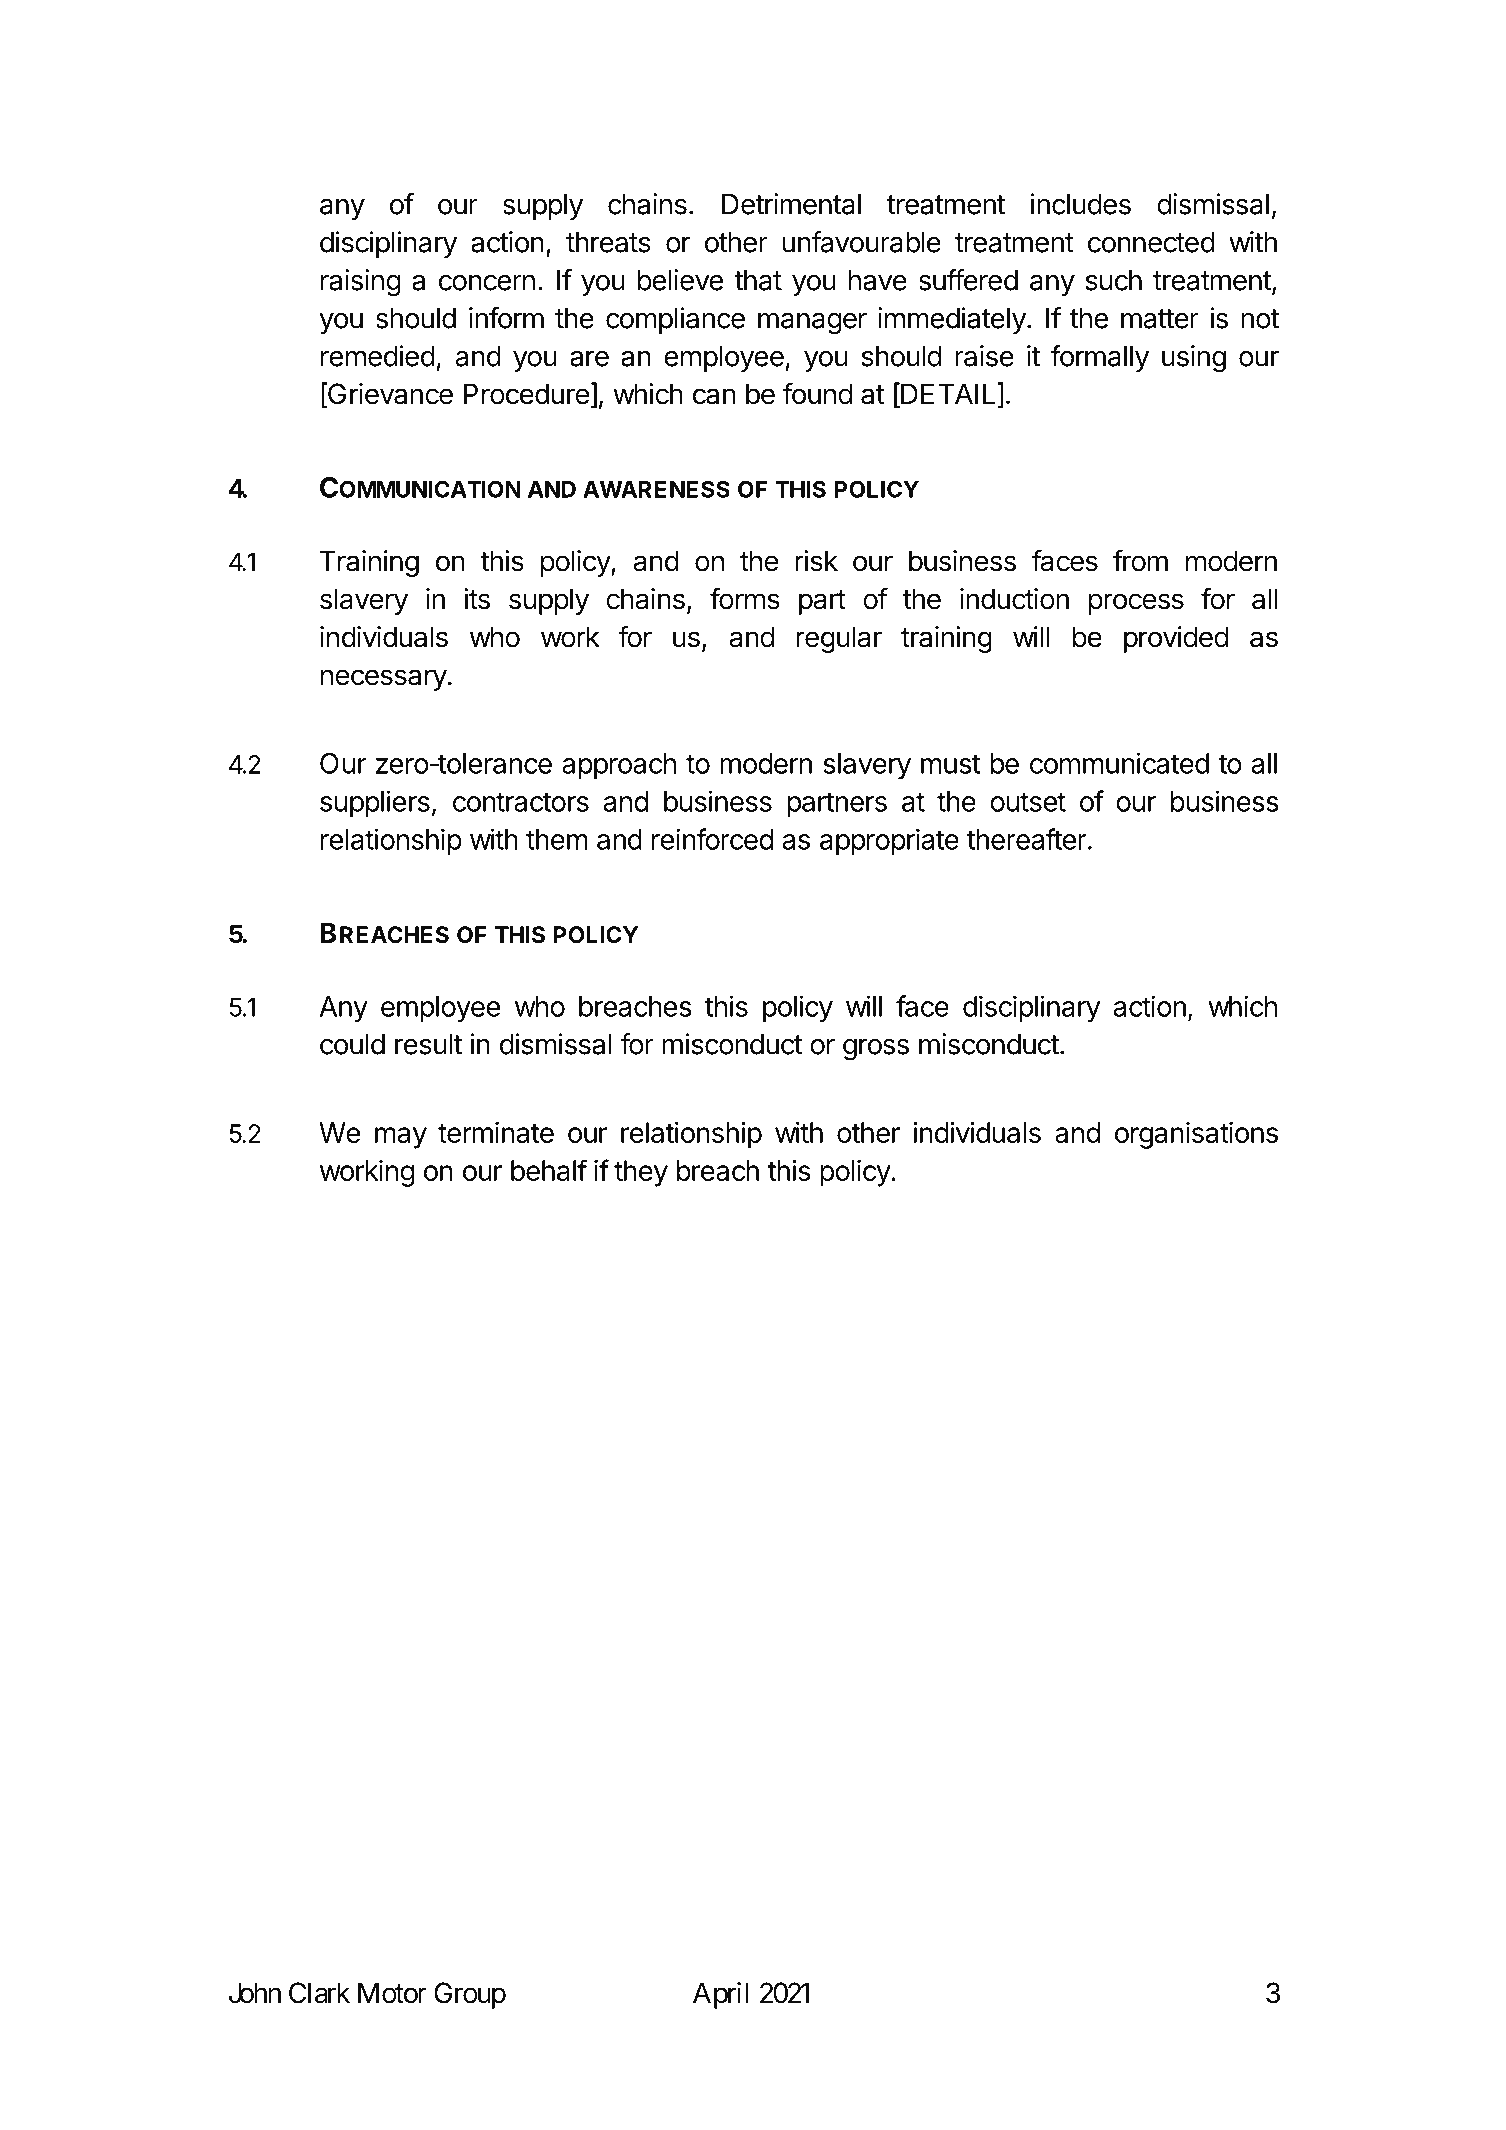 Image resolution: width=1506 pixels, height=2130 pixels. Describe the element at coordinates (1151, 242) in the document. I see `connected` at that location.
